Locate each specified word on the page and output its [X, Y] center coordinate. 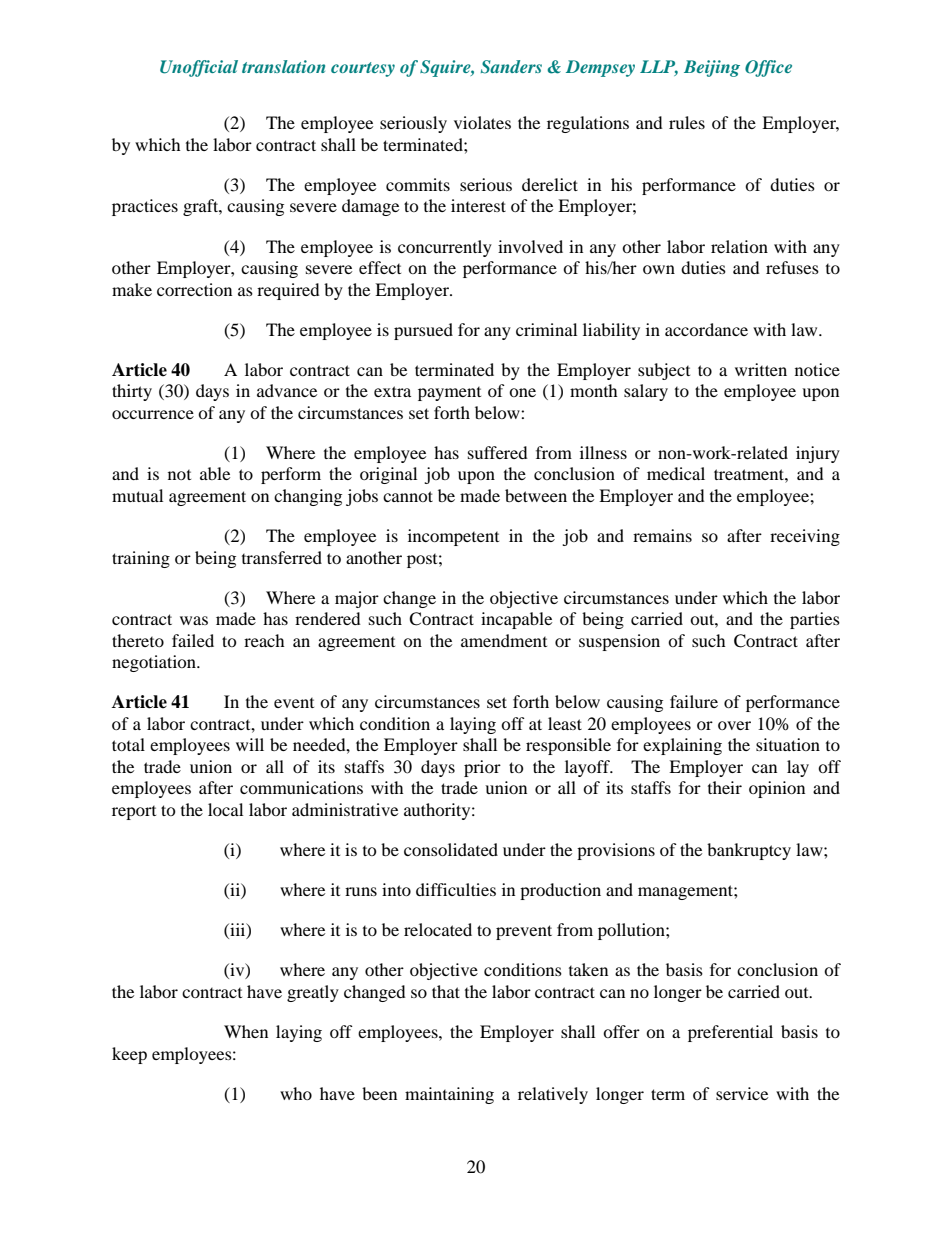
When [246, 1031]
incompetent [453, 537]
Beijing [712, 68]
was [194, 620]
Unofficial [199, 68]
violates [482, 122]
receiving [805, 537]
